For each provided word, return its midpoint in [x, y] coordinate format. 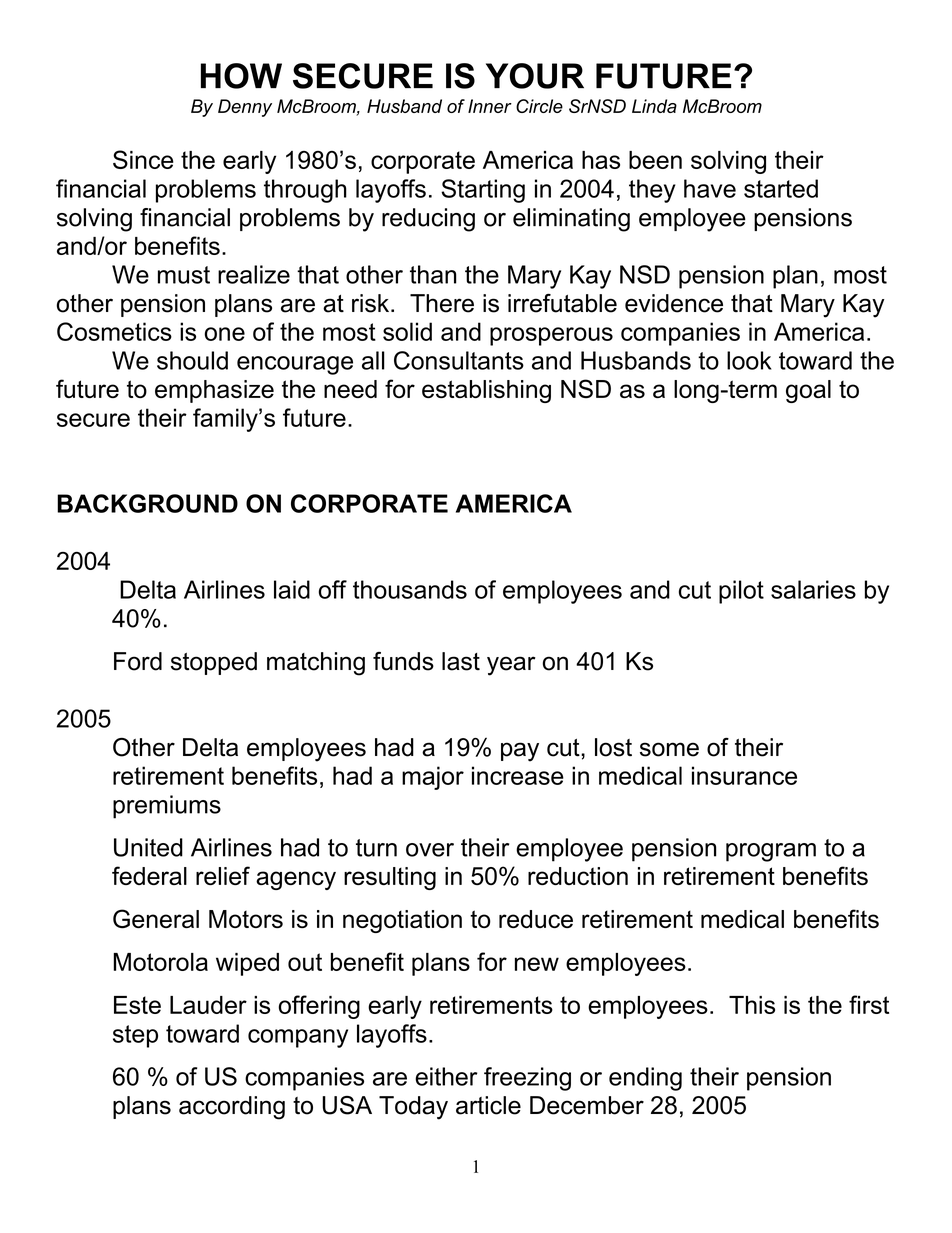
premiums [167, 807]
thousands [410, 589]
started [781, 188]
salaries [813, 589]
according [232, 1108]
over [430, 850]
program [771, 852]
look [749, 360]
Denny [245, 108]
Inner [490, 106]
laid [292, 589]
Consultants [459, 360]
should [192, 360]
